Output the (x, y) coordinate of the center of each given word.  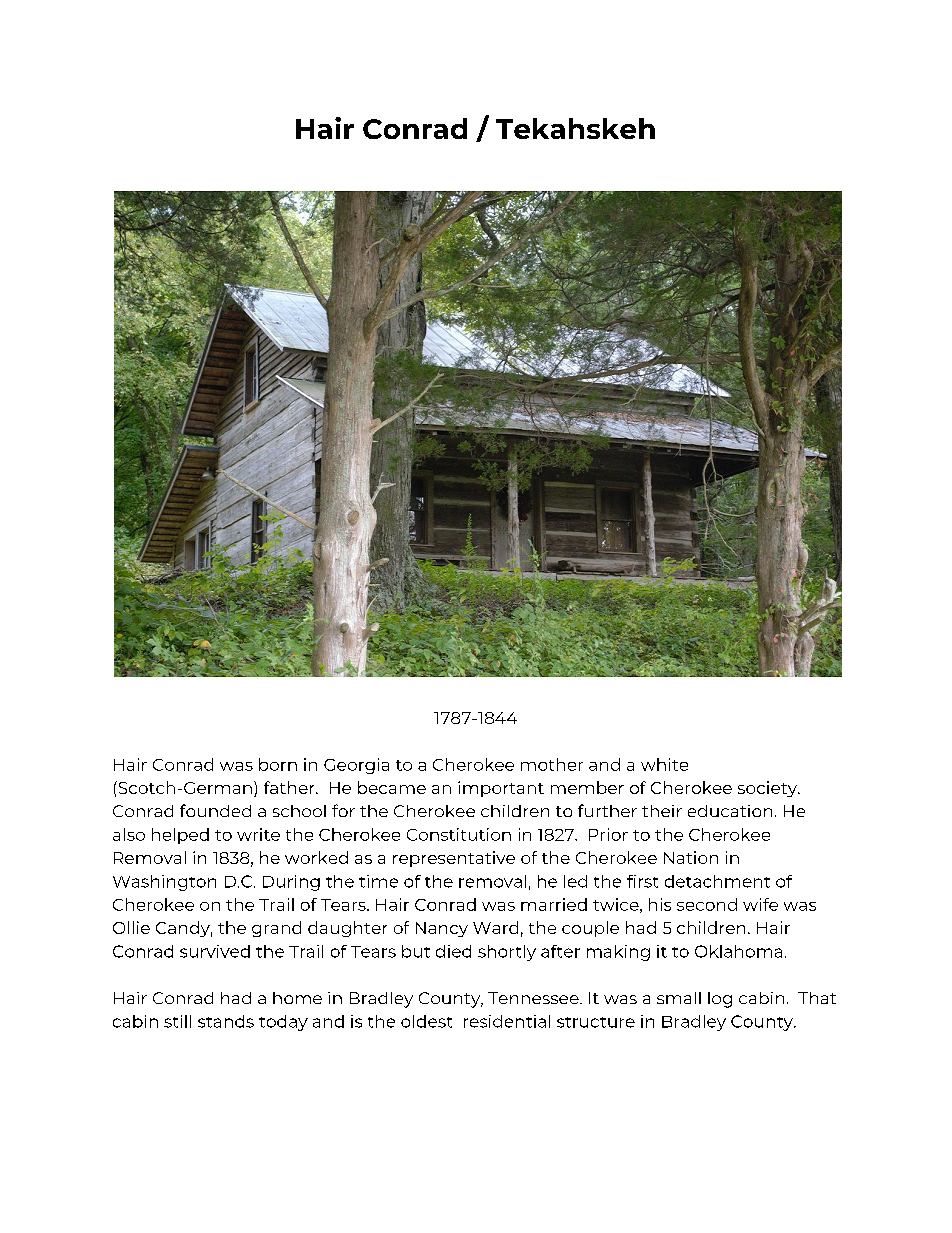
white (664, 764)
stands (226, 1021)
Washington (164, 883)
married (554, 904)
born (278, 764)
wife (760, 904)
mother (552, 764)
